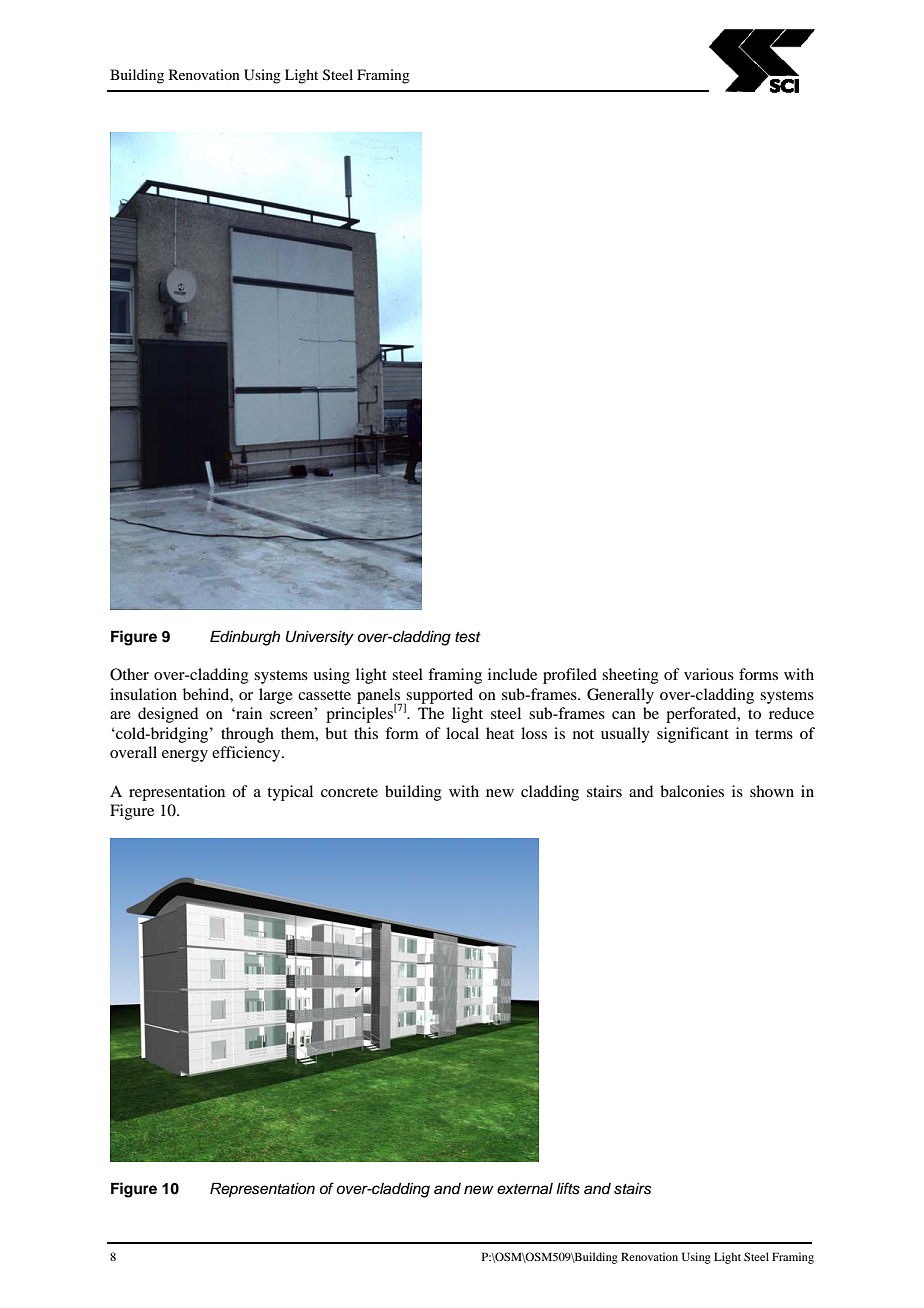 This screenshot has width=924, height=1308. I want to click on concrete, so click(349, 792).
